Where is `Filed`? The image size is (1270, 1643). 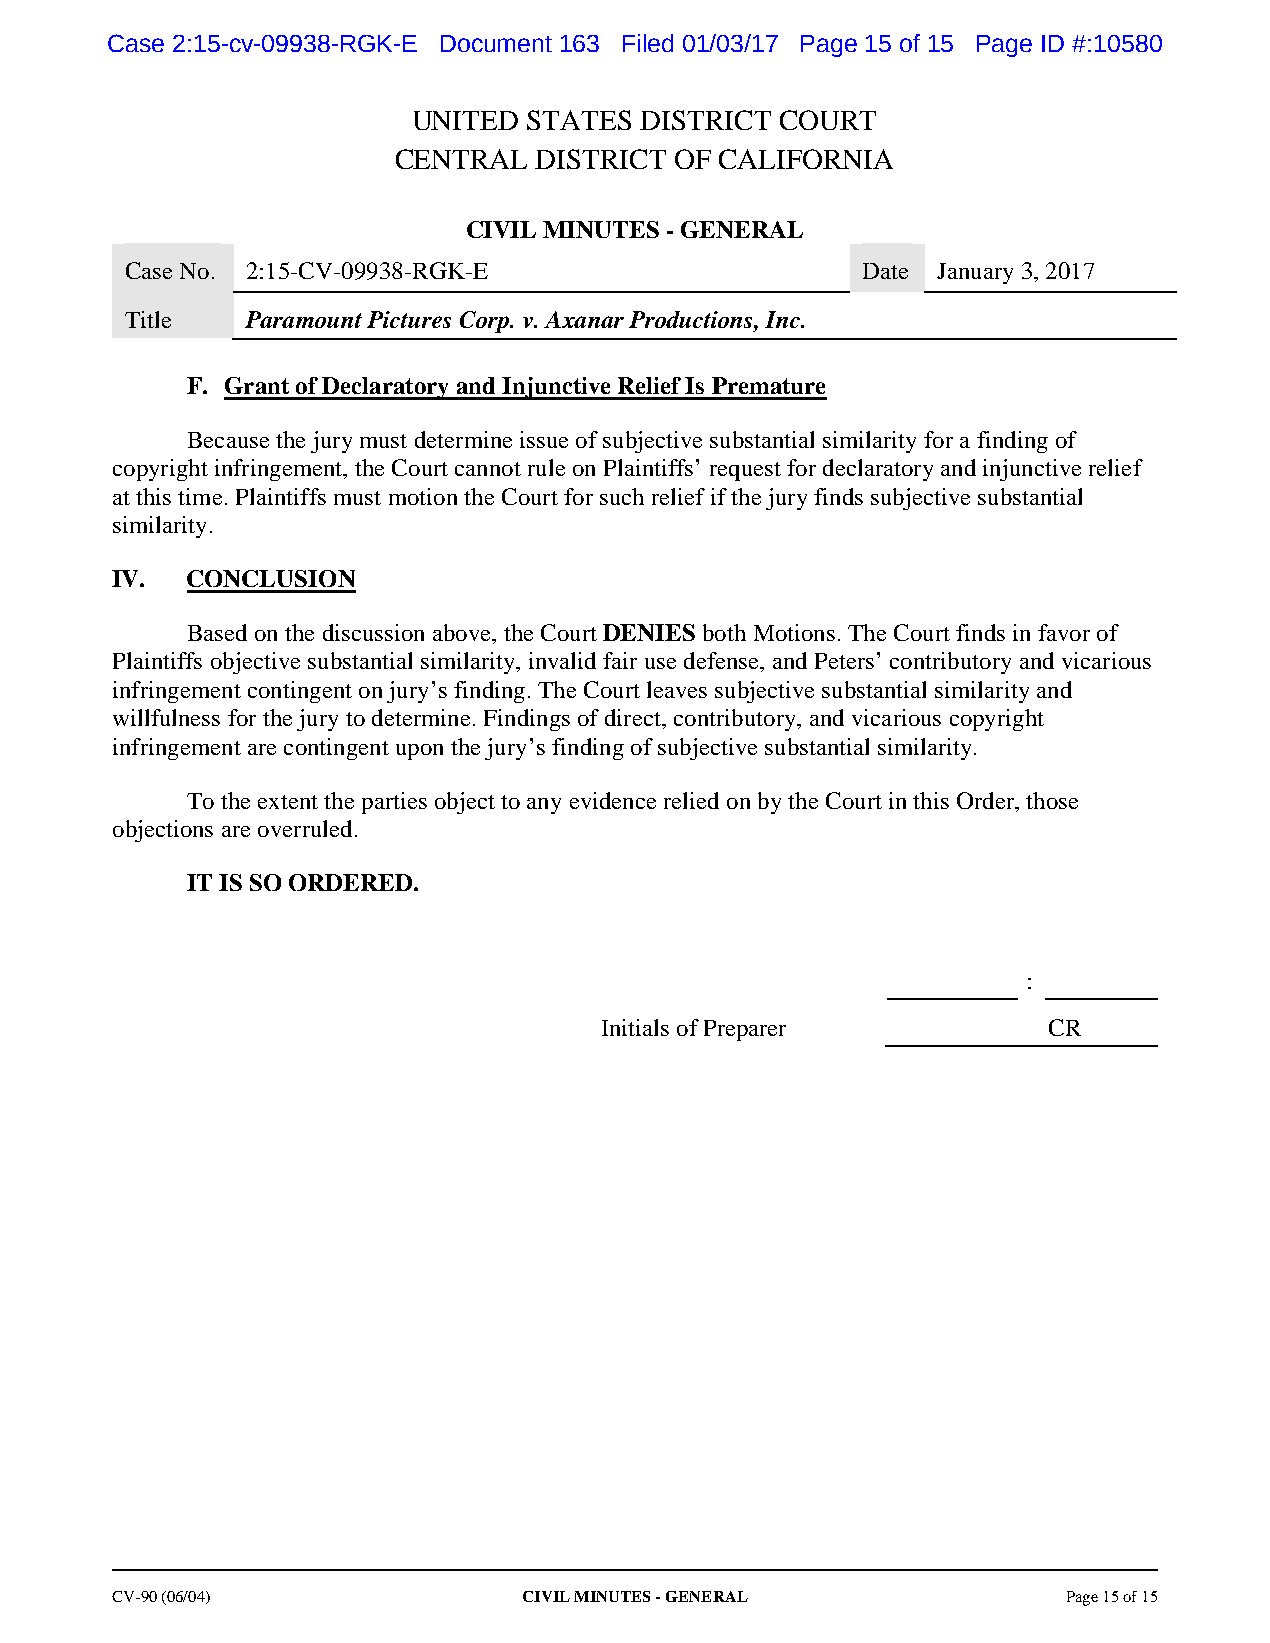
Filed is located at coordinates (648, 43).
